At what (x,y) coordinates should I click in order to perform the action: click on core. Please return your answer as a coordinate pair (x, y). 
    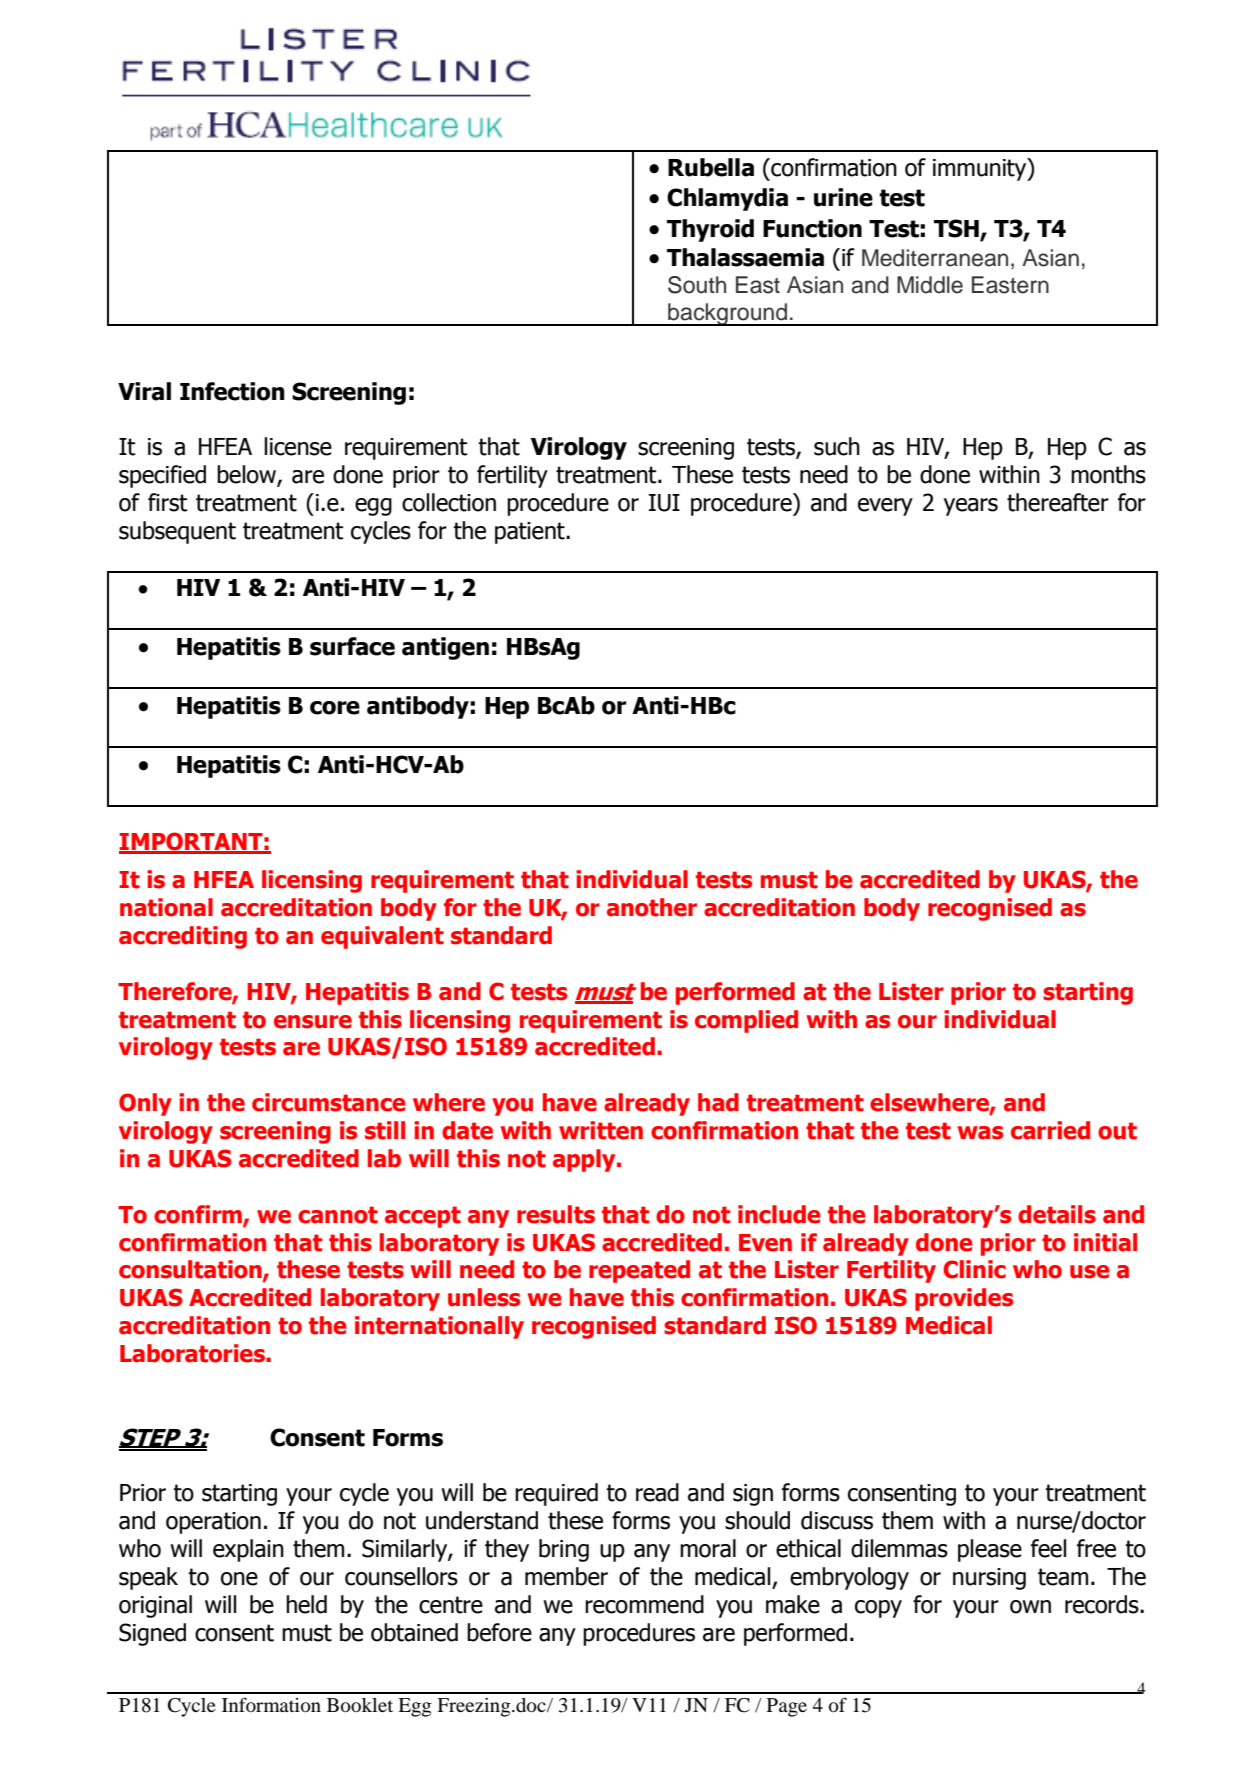
    Looking at the image, I should click on (335, 708).
